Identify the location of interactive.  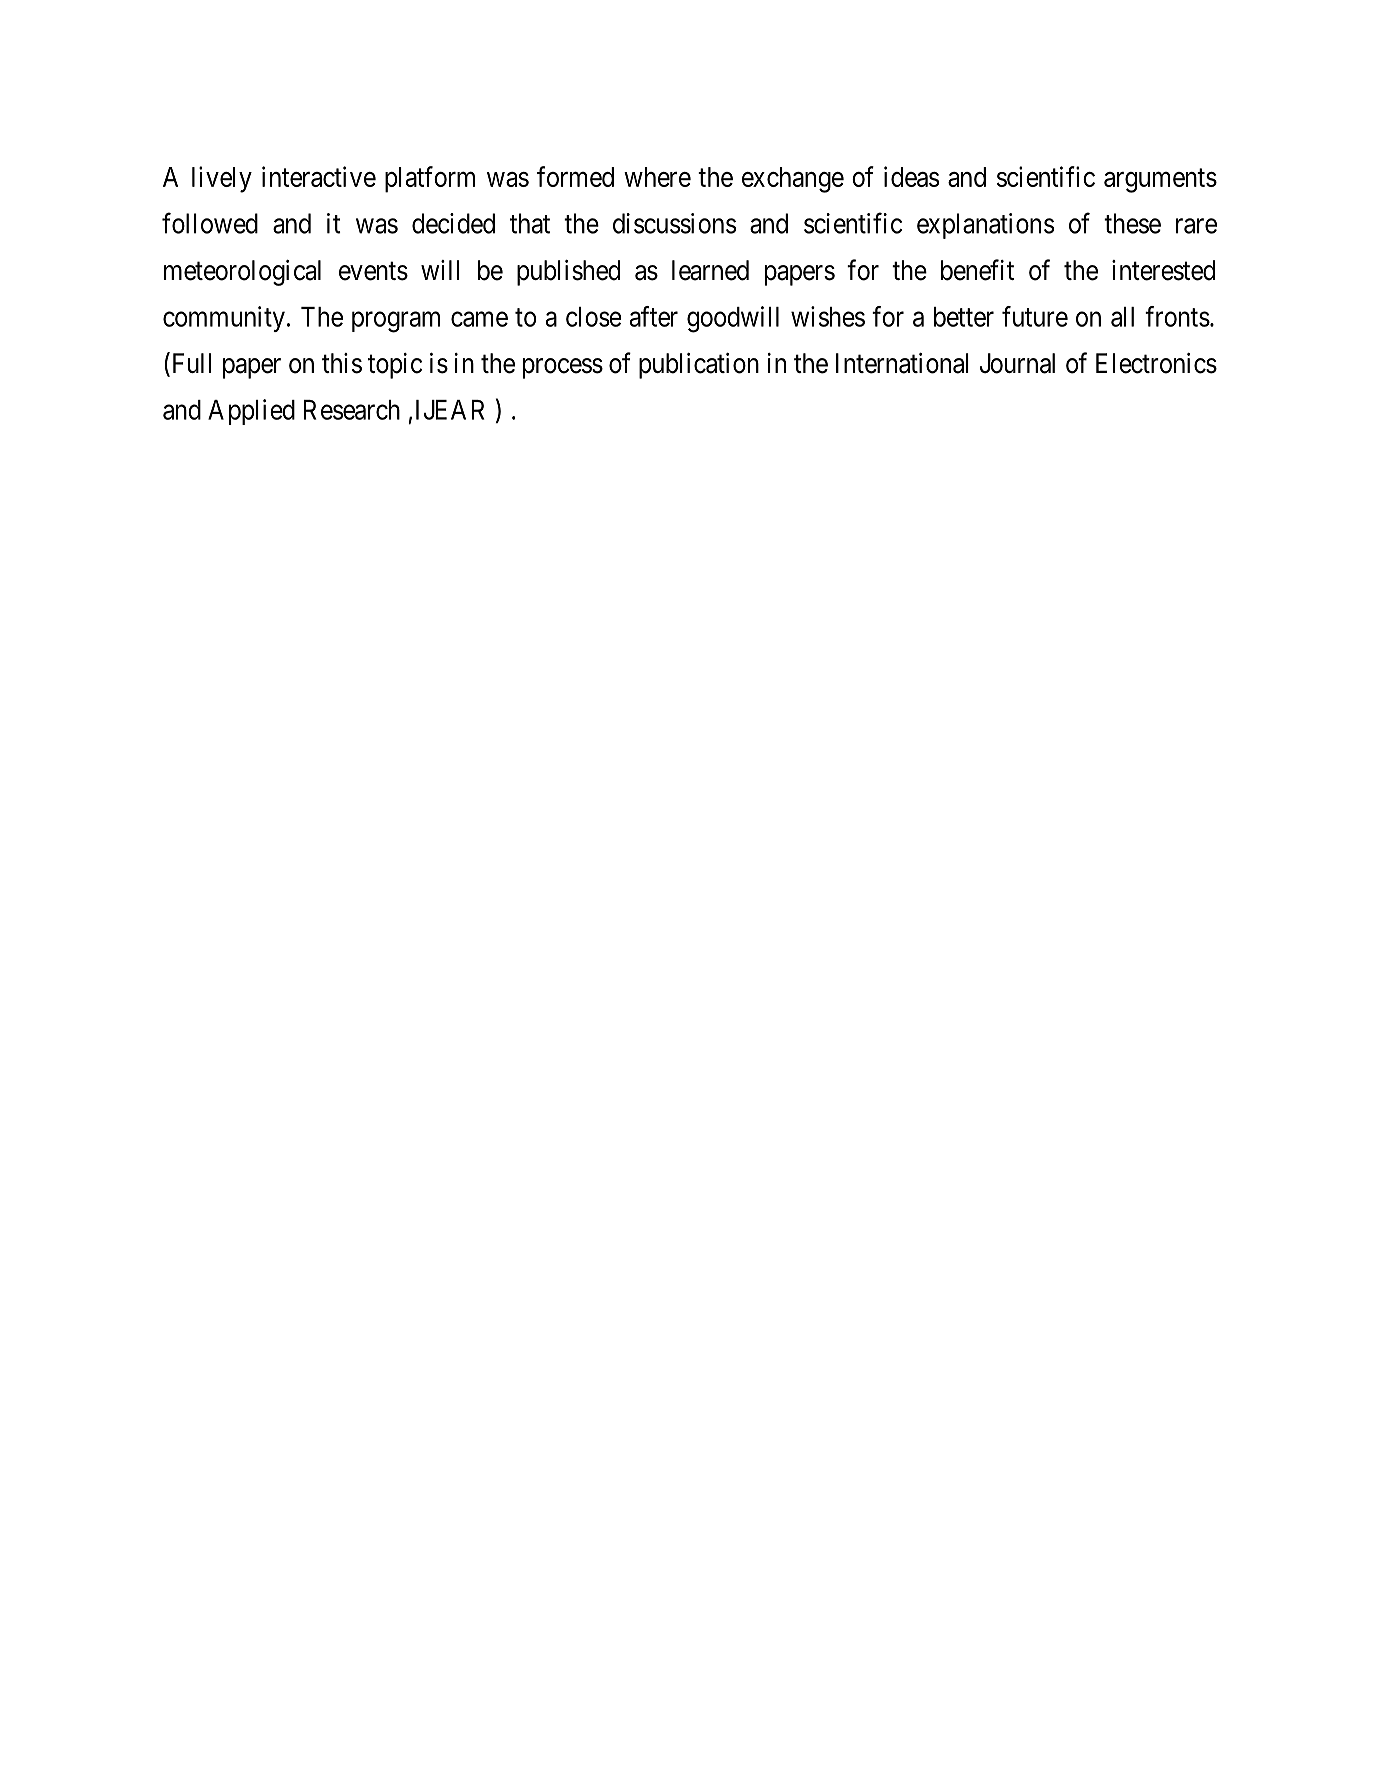
(319, 176).
